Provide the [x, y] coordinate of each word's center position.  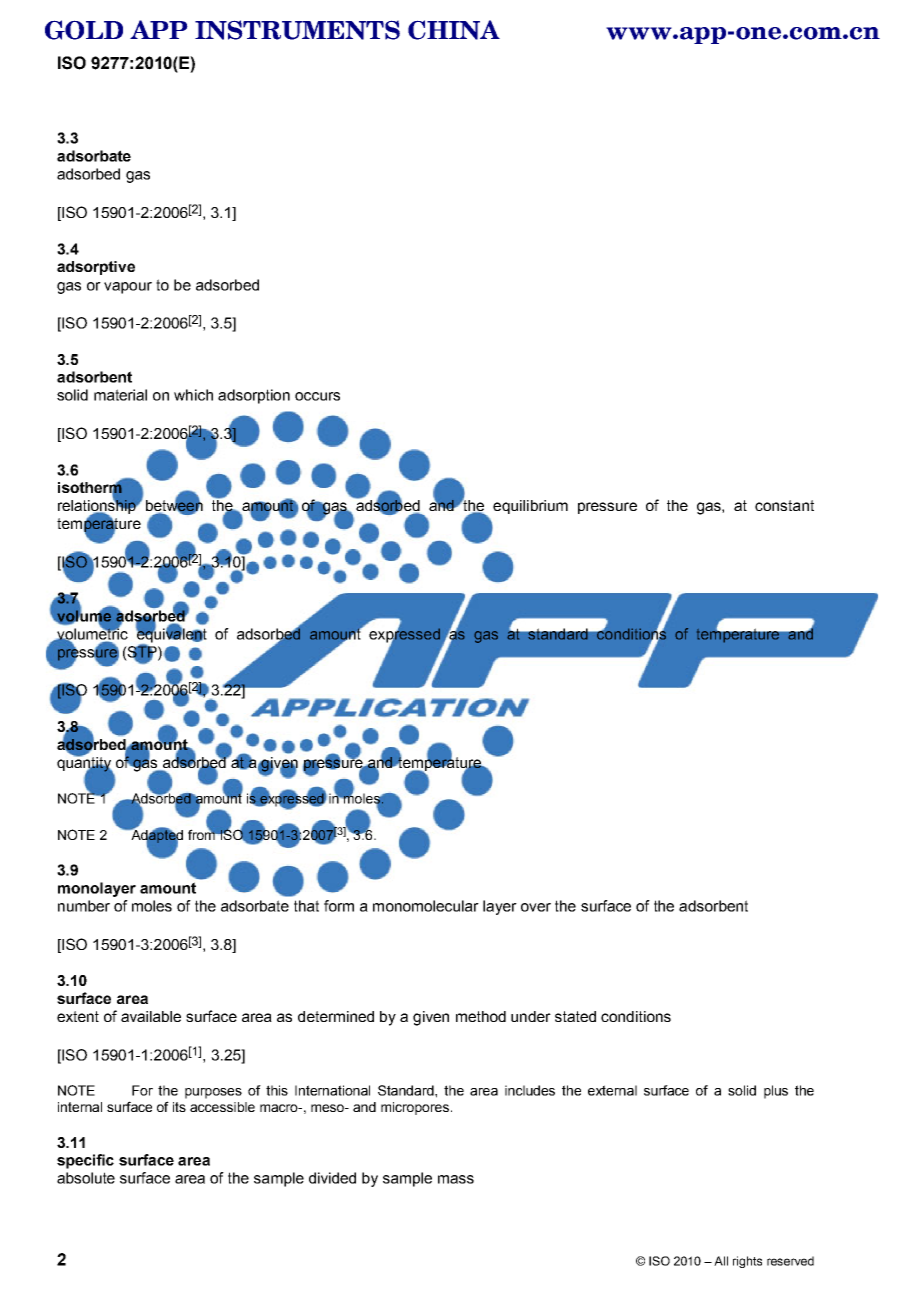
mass [456, 1179]
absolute [86, 1178]
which [193, 395]
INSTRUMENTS [297, 30]
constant [784, 505]
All [721, 1261]
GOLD [84, 30]
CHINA [454, 30]
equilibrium [530, 507]
